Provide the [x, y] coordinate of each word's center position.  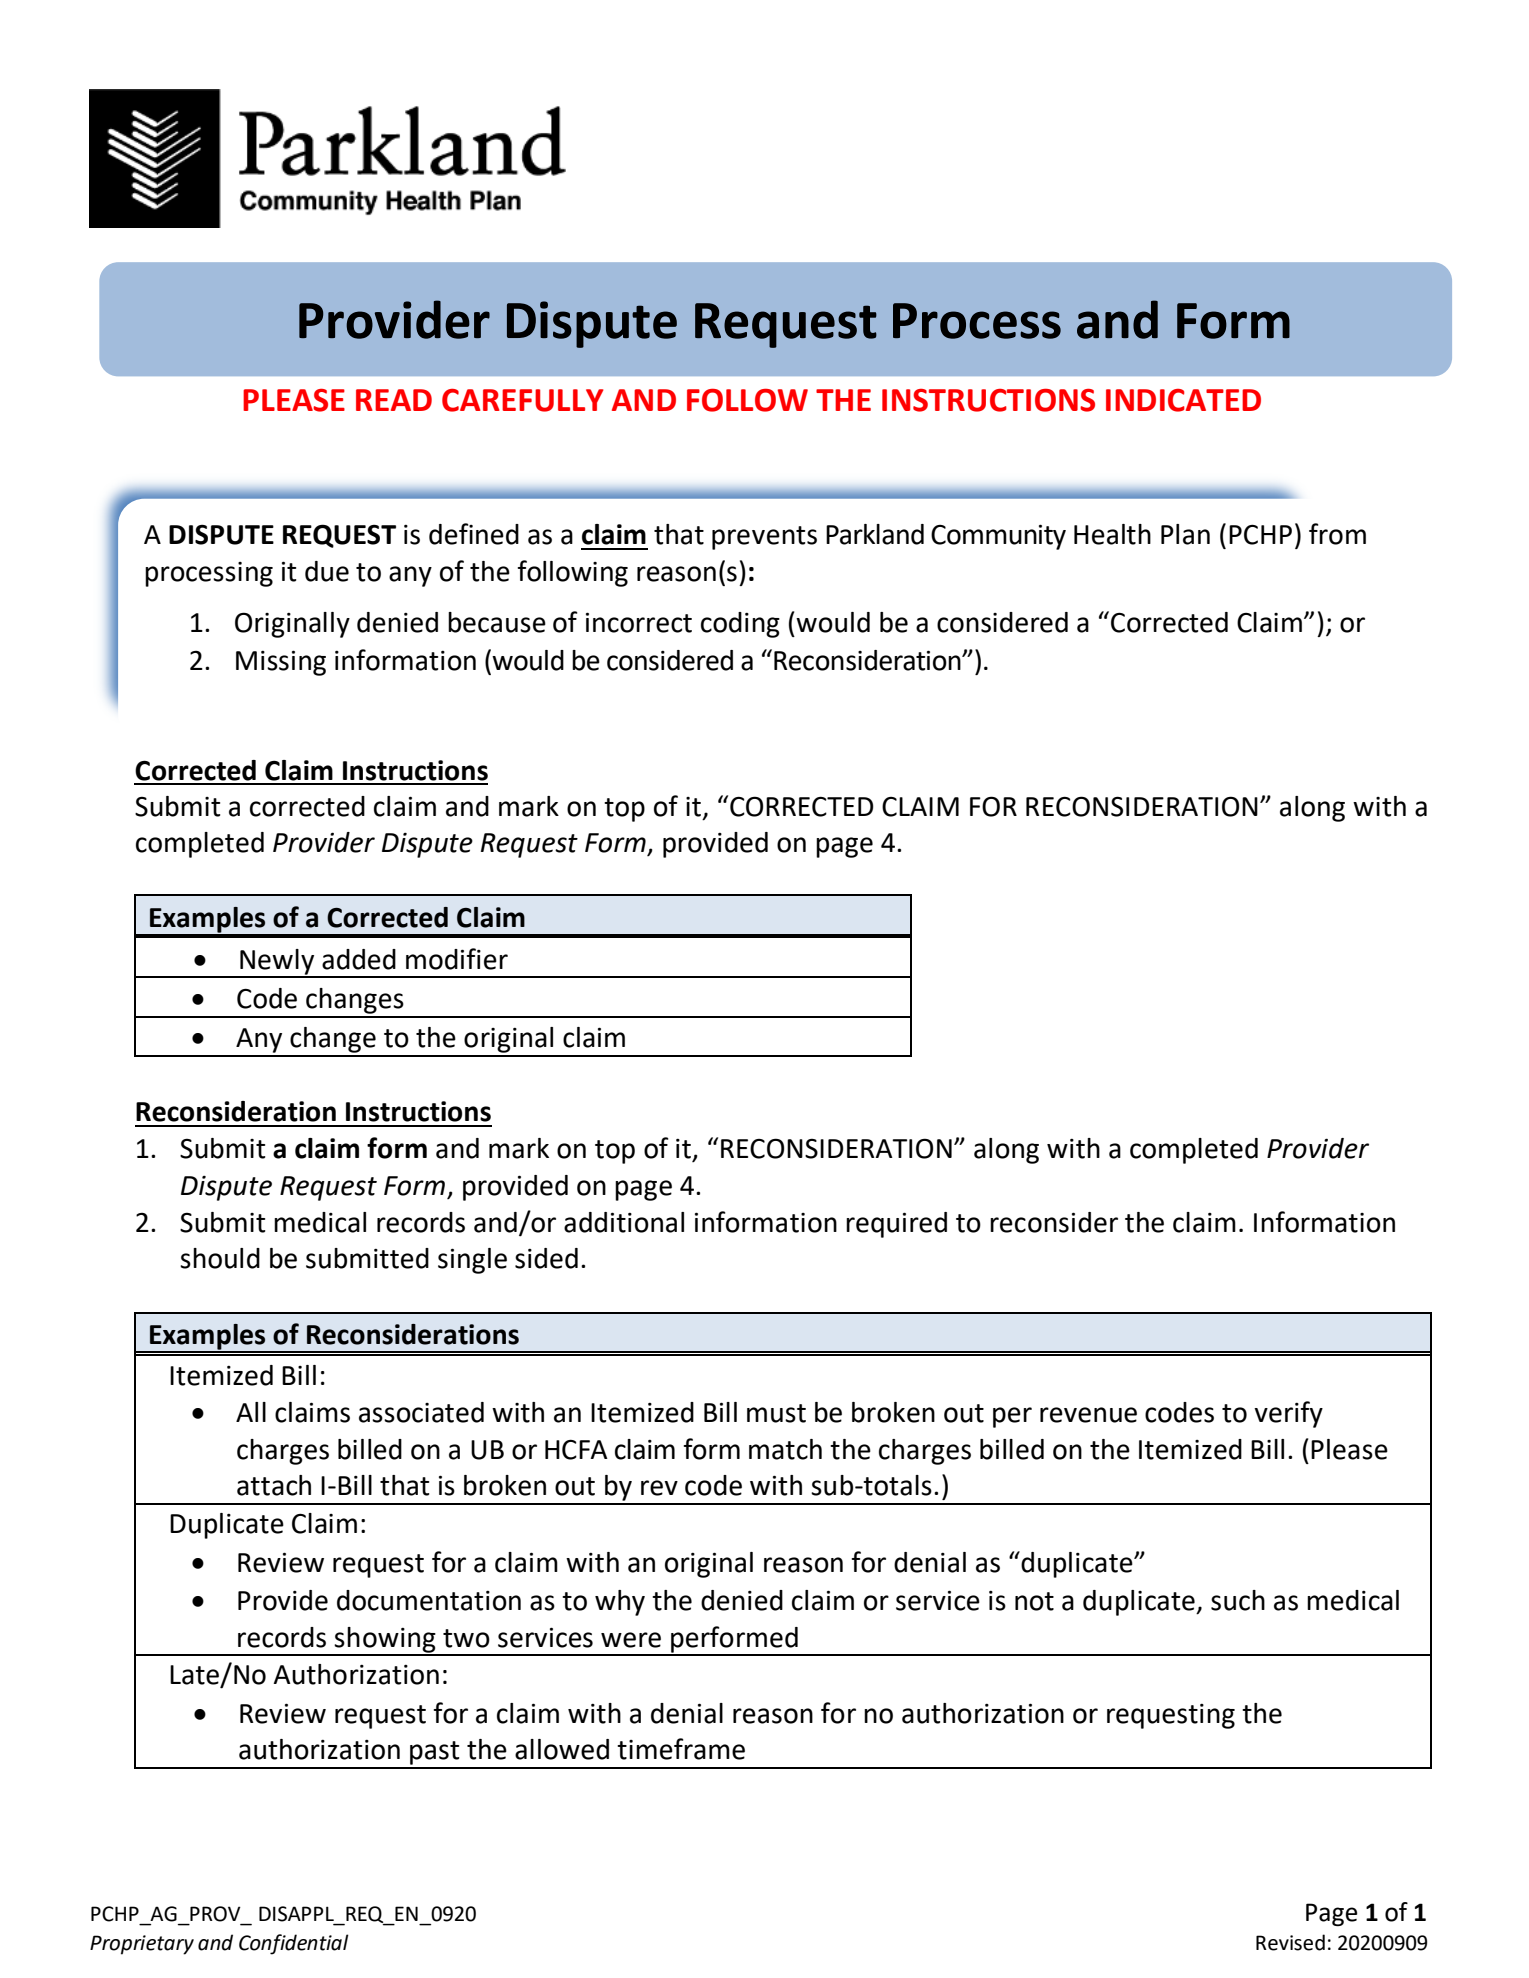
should [220, 1258]
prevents [764, 538]
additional [624, 1222]
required [896, 1225]
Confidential [294, 1944]
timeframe [681, 1749]
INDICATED [1183, 400]
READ [394, 400]
